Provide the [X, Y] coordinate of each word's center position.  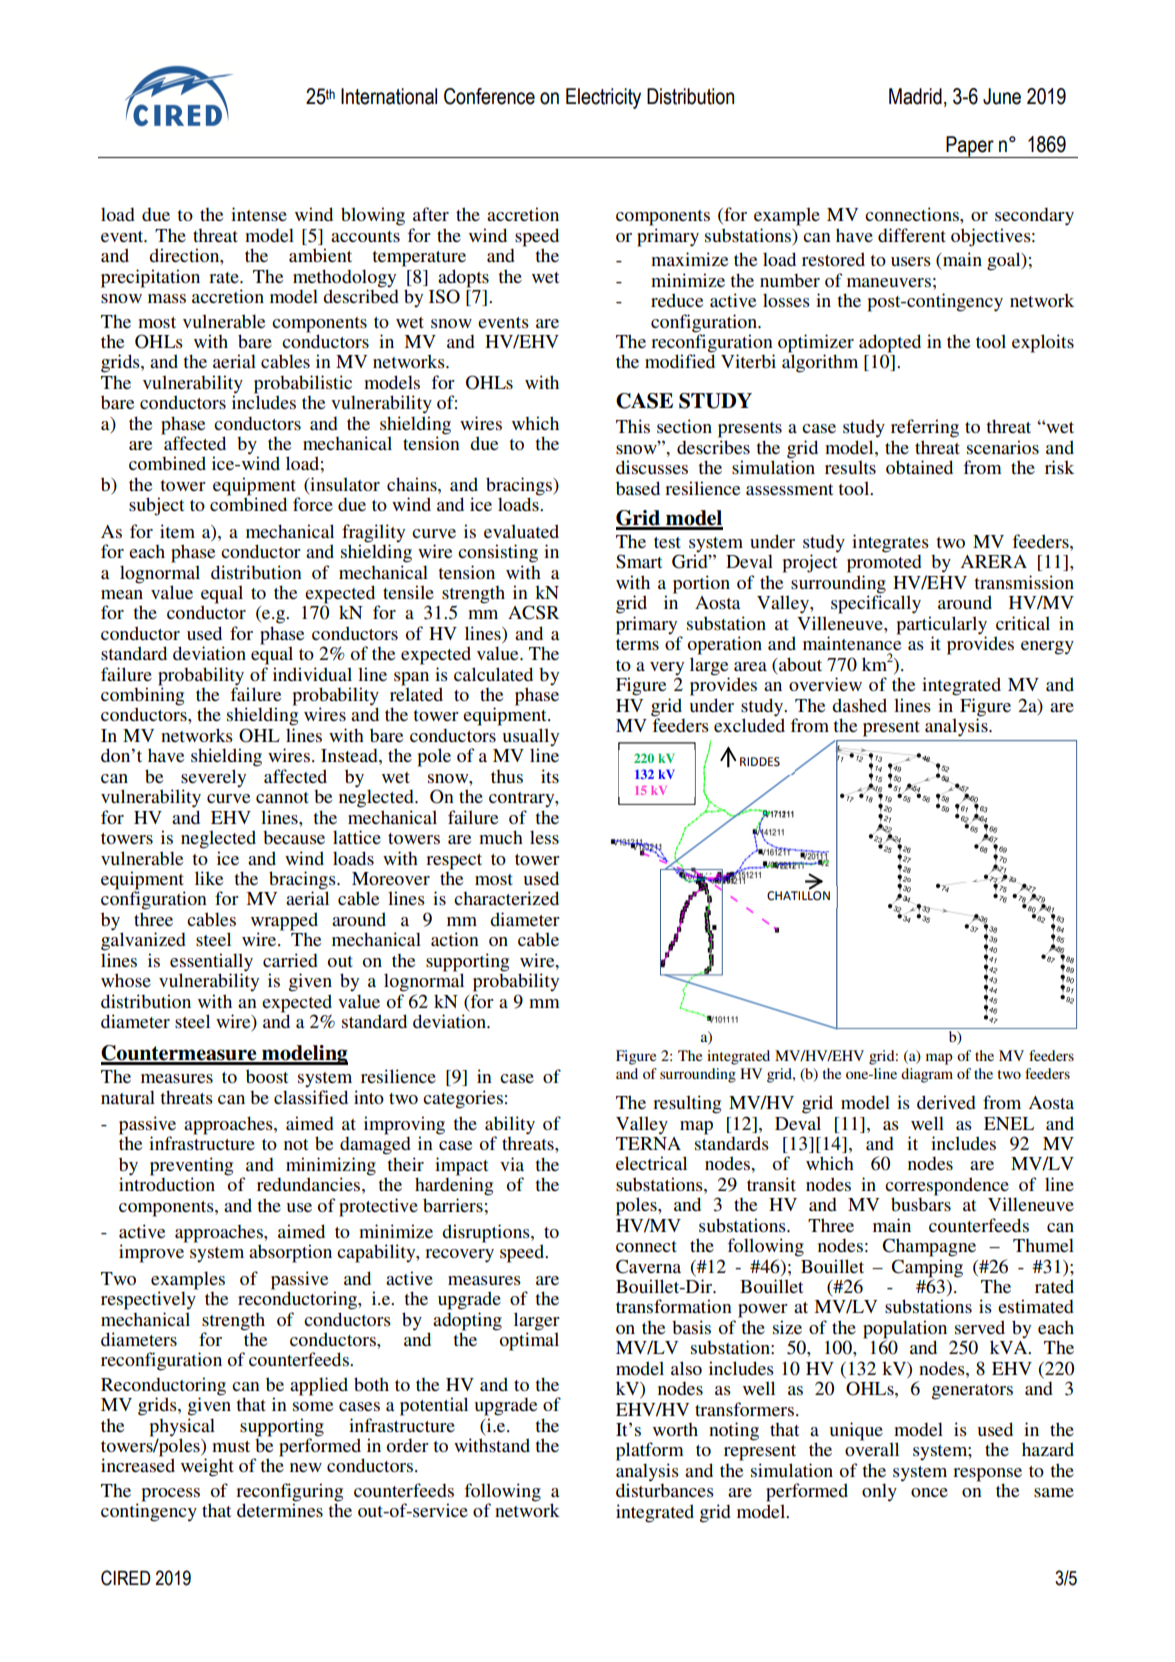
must [231, 1446]
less [544, 837]
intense [259, 214]
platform [650, 1451]
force [313, 504]
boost [267, 1076]
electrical [651, 1163]
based [638, 488]
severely [213, 779]
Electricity [603, 98]
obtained [919, 467]
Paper [970, 147]
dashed [859, 705]
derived [946, 1102]
